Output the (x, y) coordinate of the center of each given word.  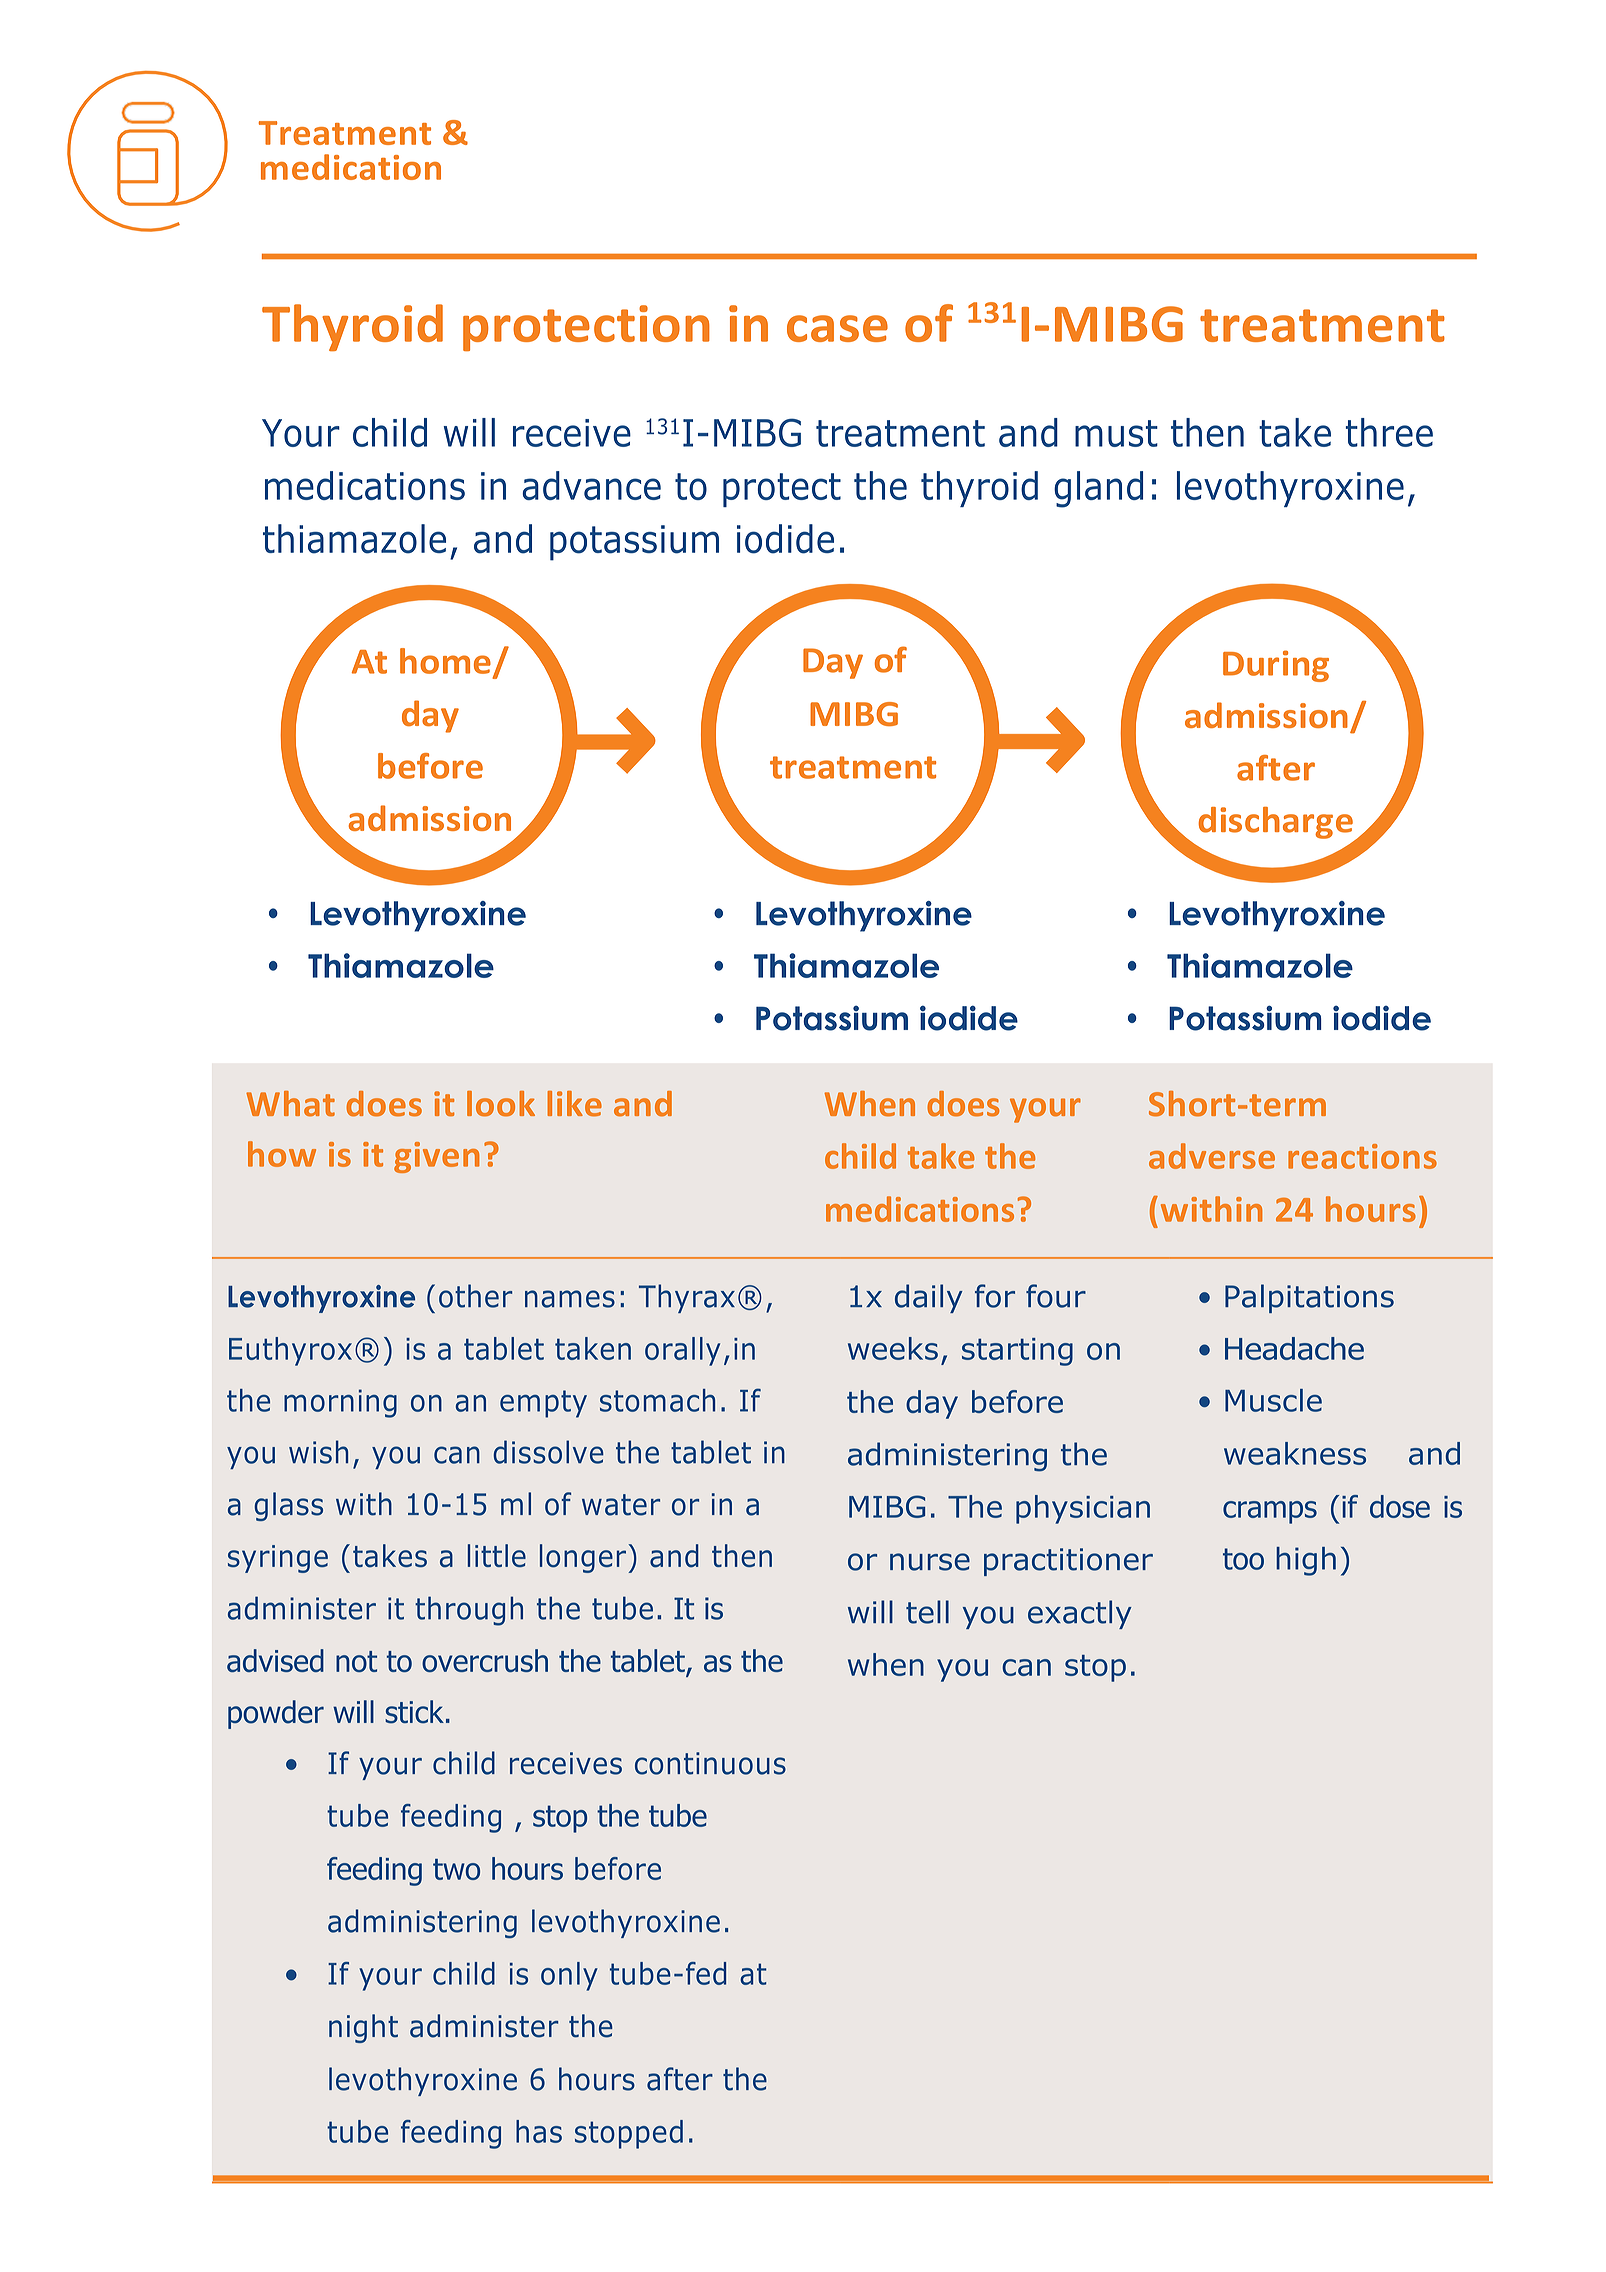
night (363, 2028)
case (837, 328)
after (680, 2079)
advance (591, 485)
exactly (1080, 1614)
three (1389, 432)
